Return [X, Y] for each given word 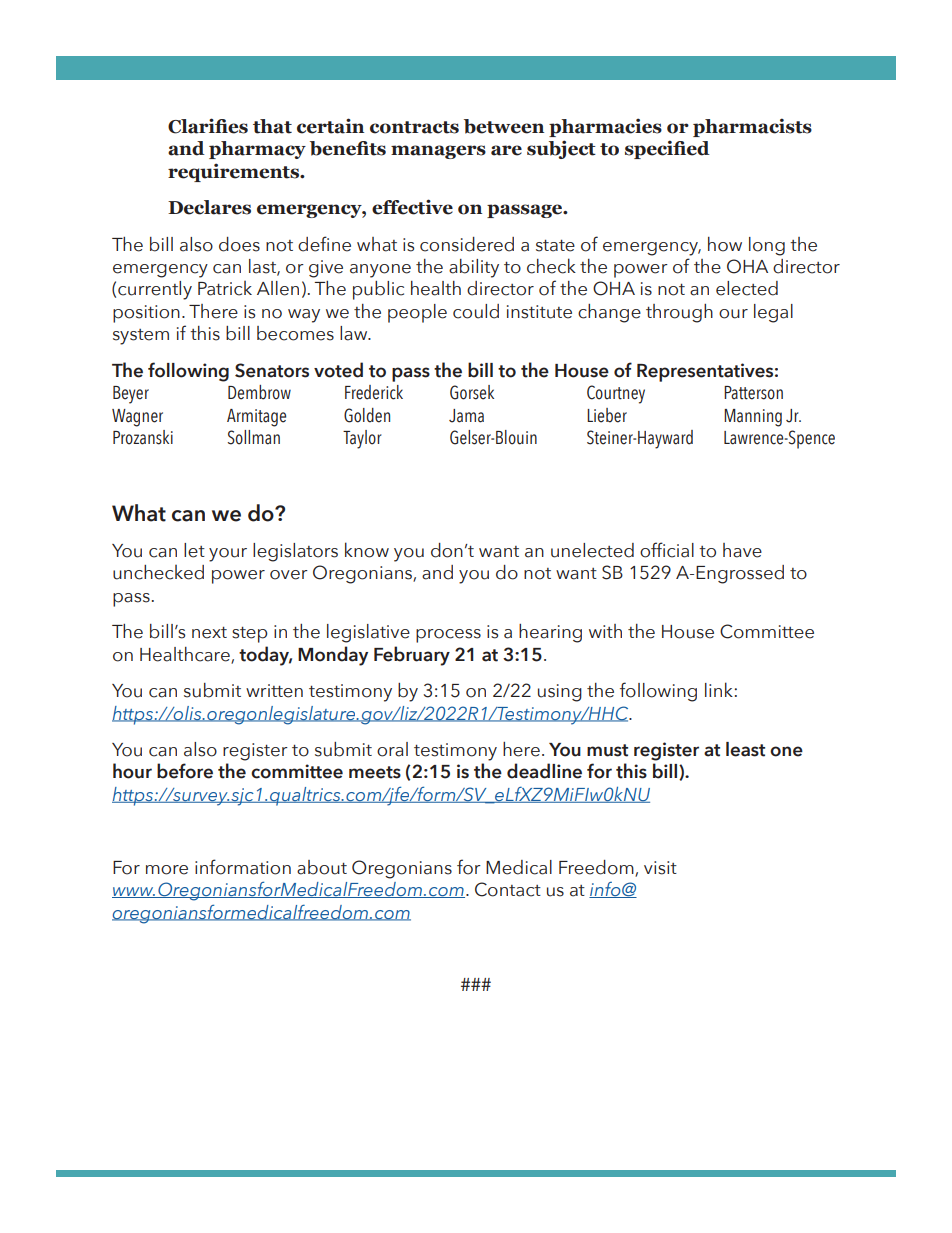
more [167, 870]
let [194, 550]
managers [438, 152]
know [367, 550]
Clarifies [208, 126]
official [667, 550]
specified [667, 149]
